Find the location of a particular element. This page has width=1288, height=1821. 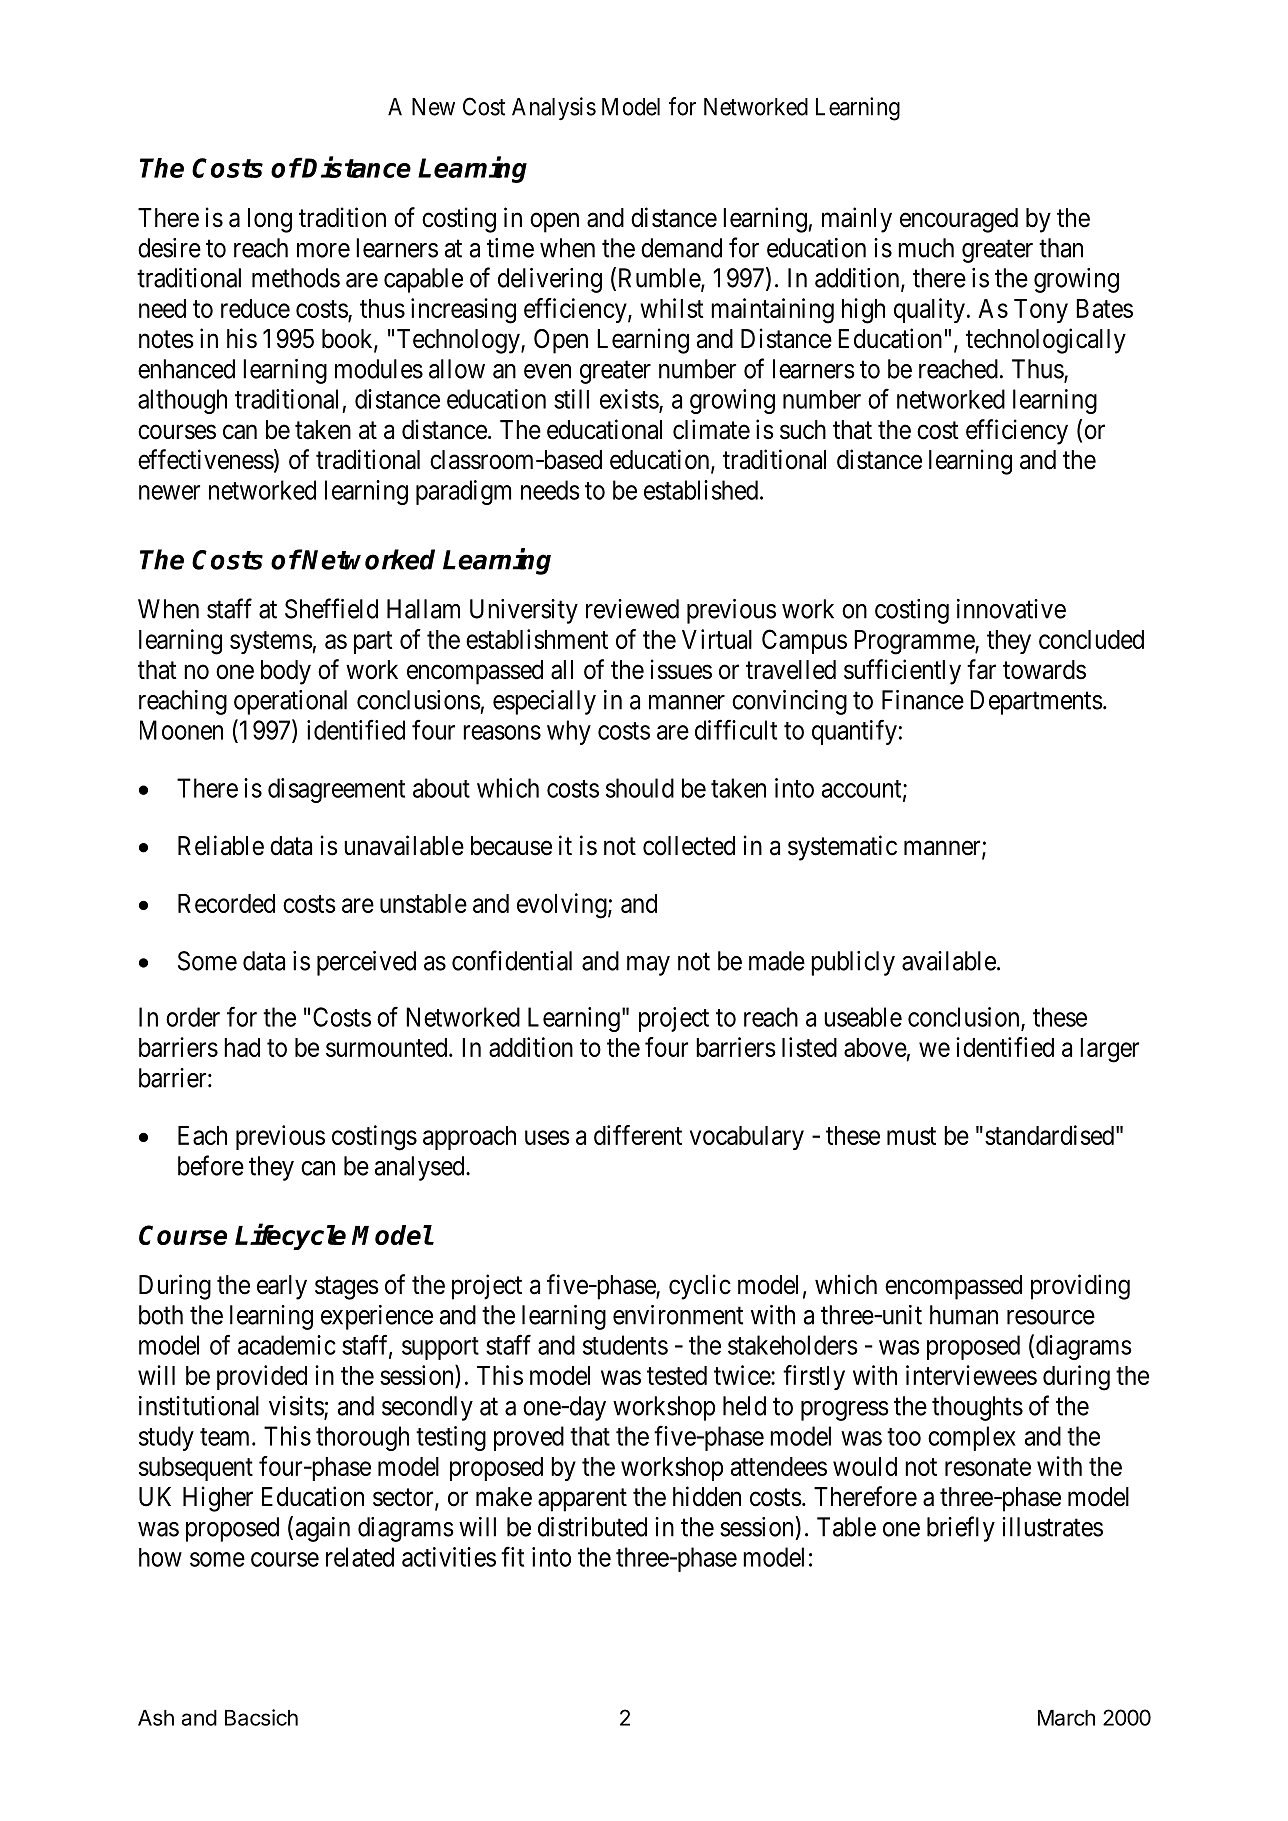

established is located at coordinates (701, 490).
